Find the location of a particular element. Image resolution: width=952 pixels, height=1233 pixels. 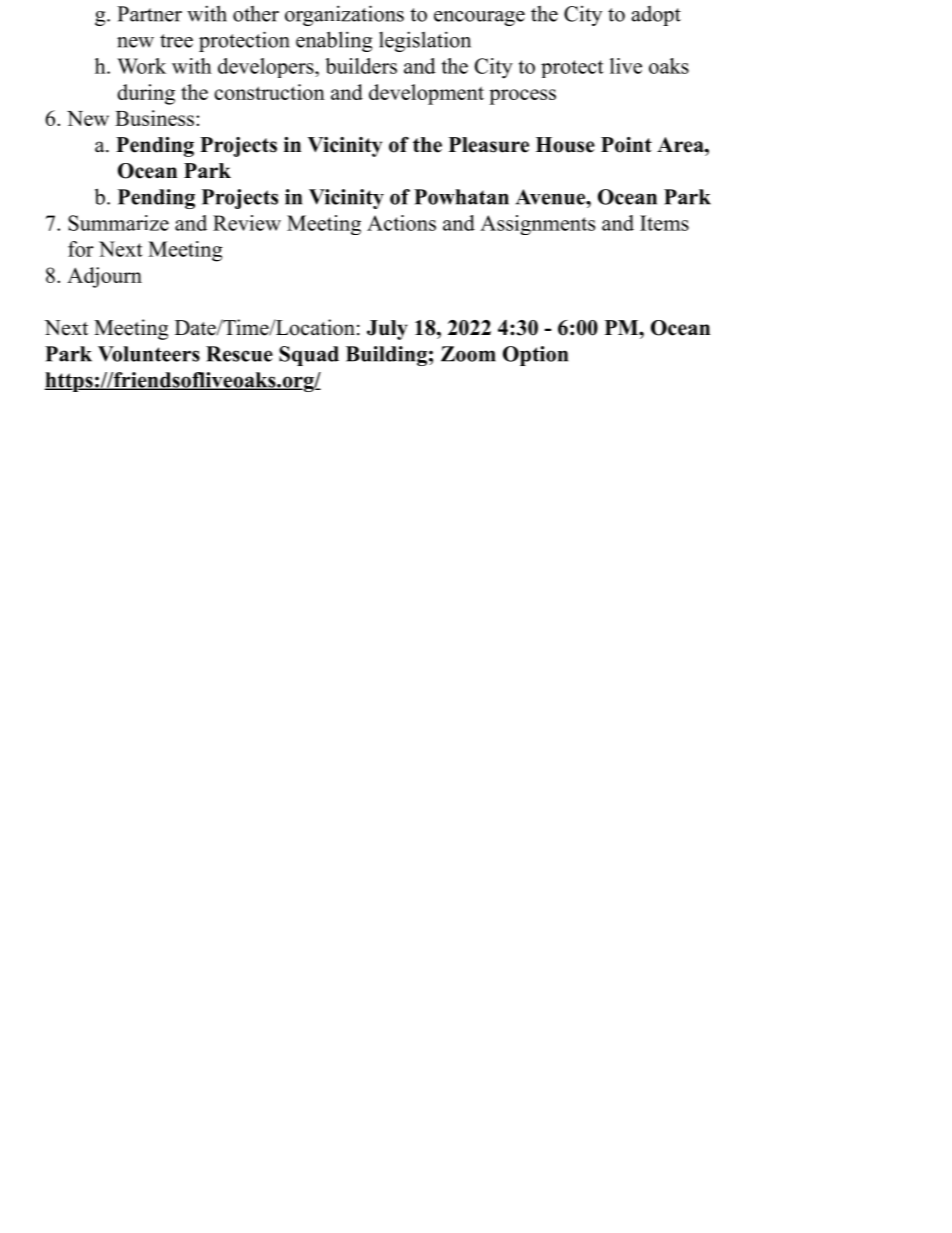

organizations is located at coordinates (344, 15).
